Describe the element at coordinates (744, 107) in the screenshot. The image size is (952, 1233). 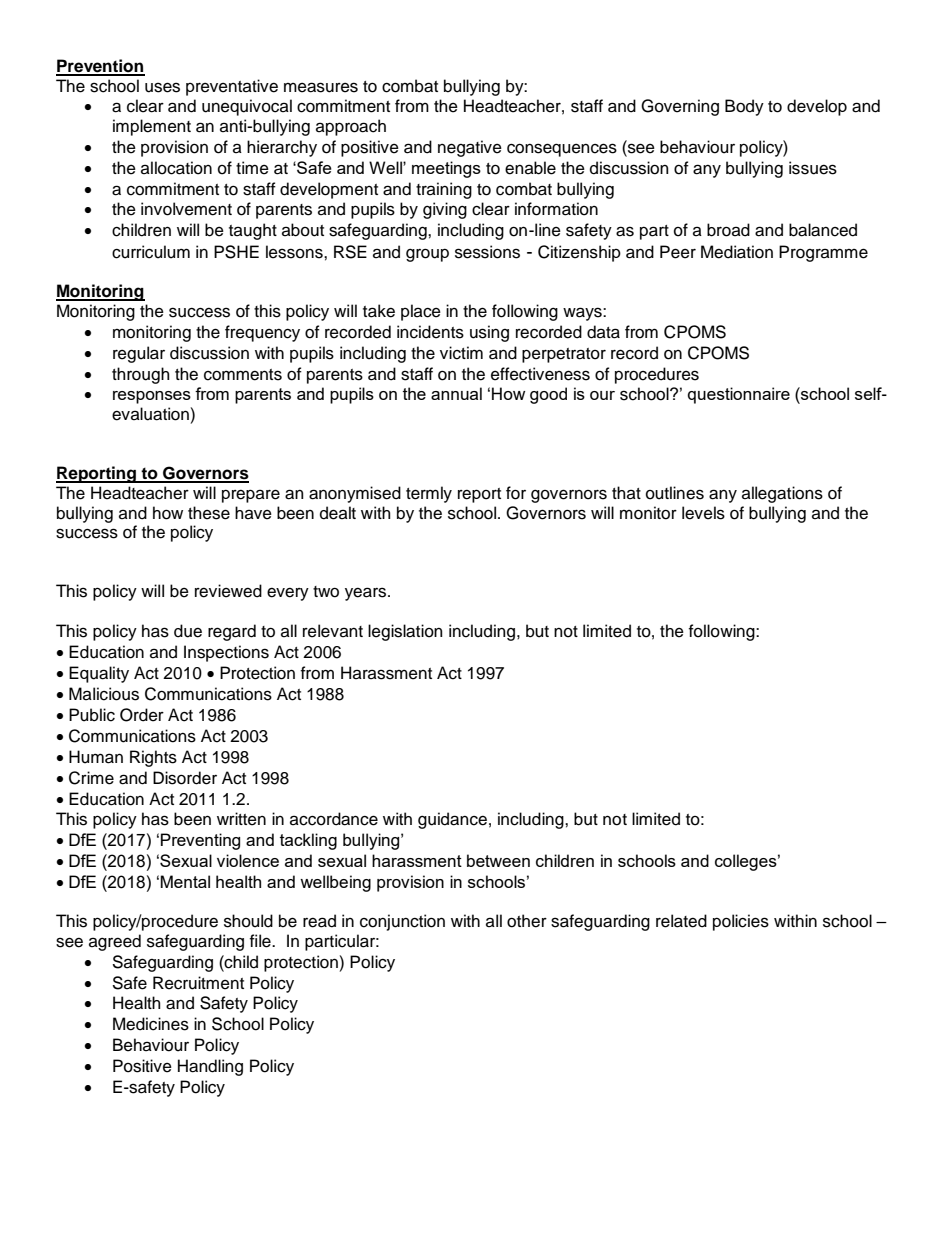
I see `Body` at that location.
